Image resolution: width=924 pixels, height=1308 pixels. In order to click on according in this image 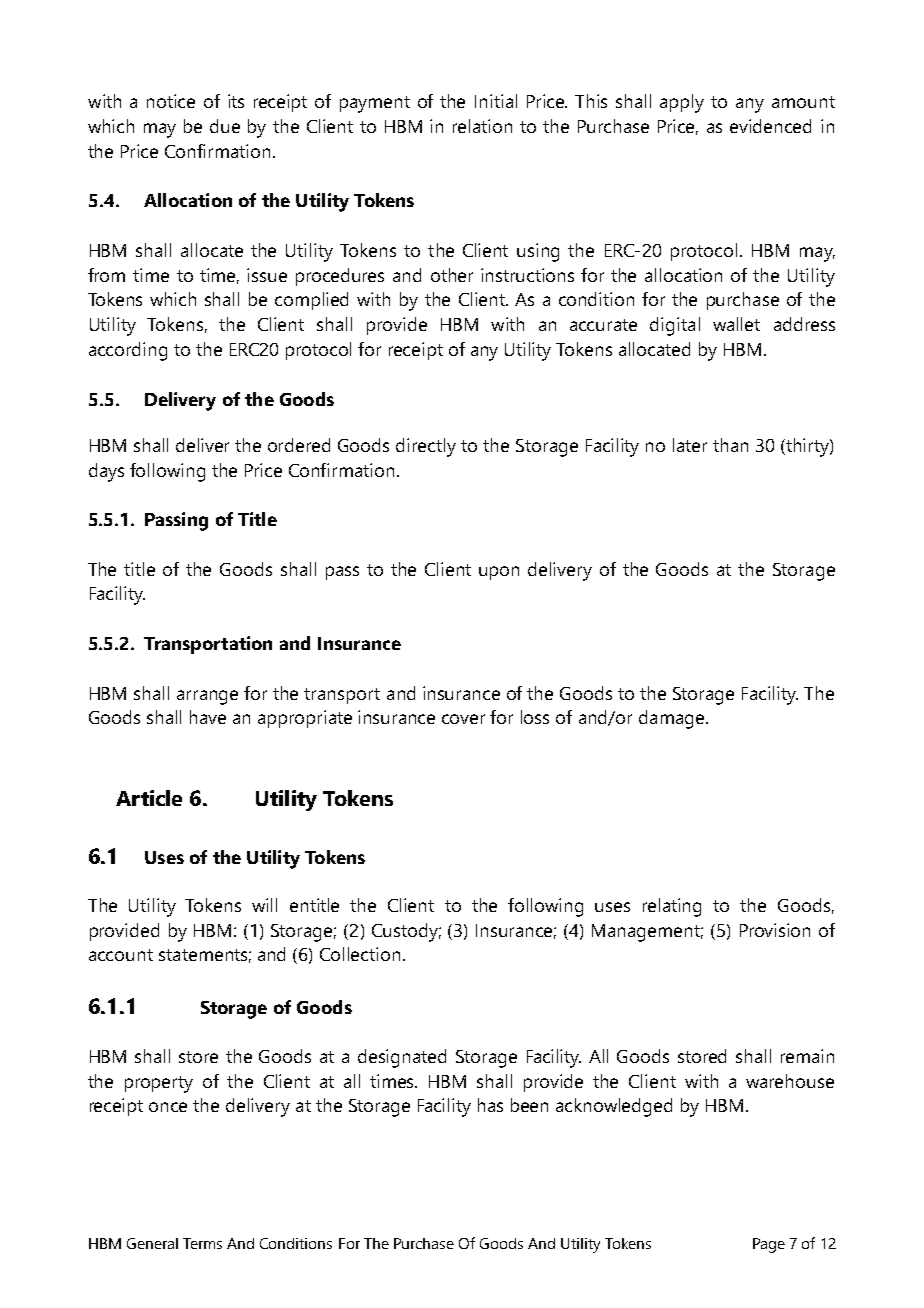, I will do `click(128, 351)`.
